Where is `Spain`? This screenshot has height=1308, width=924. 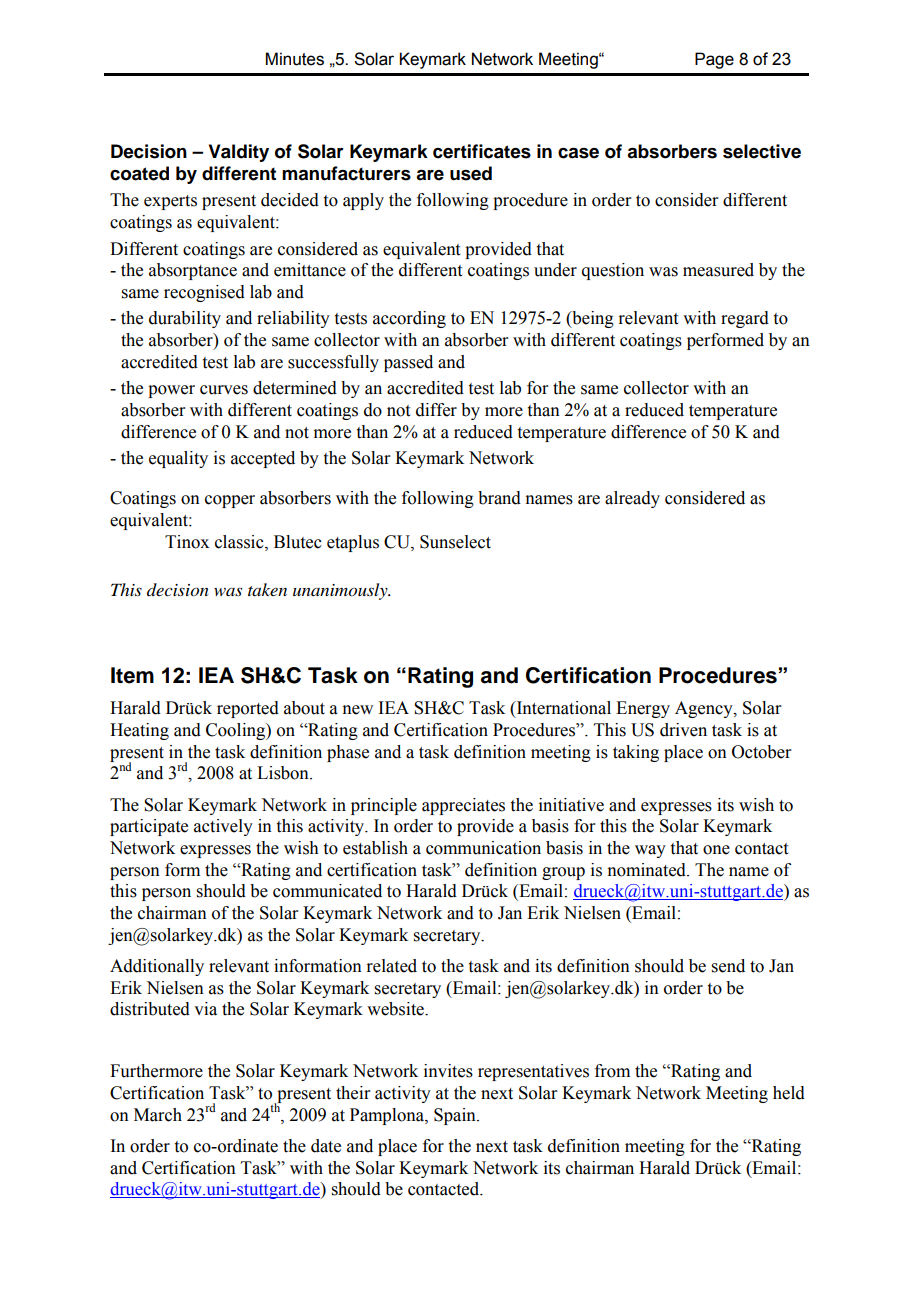 Spain is located at coordinates (456, 1116).
